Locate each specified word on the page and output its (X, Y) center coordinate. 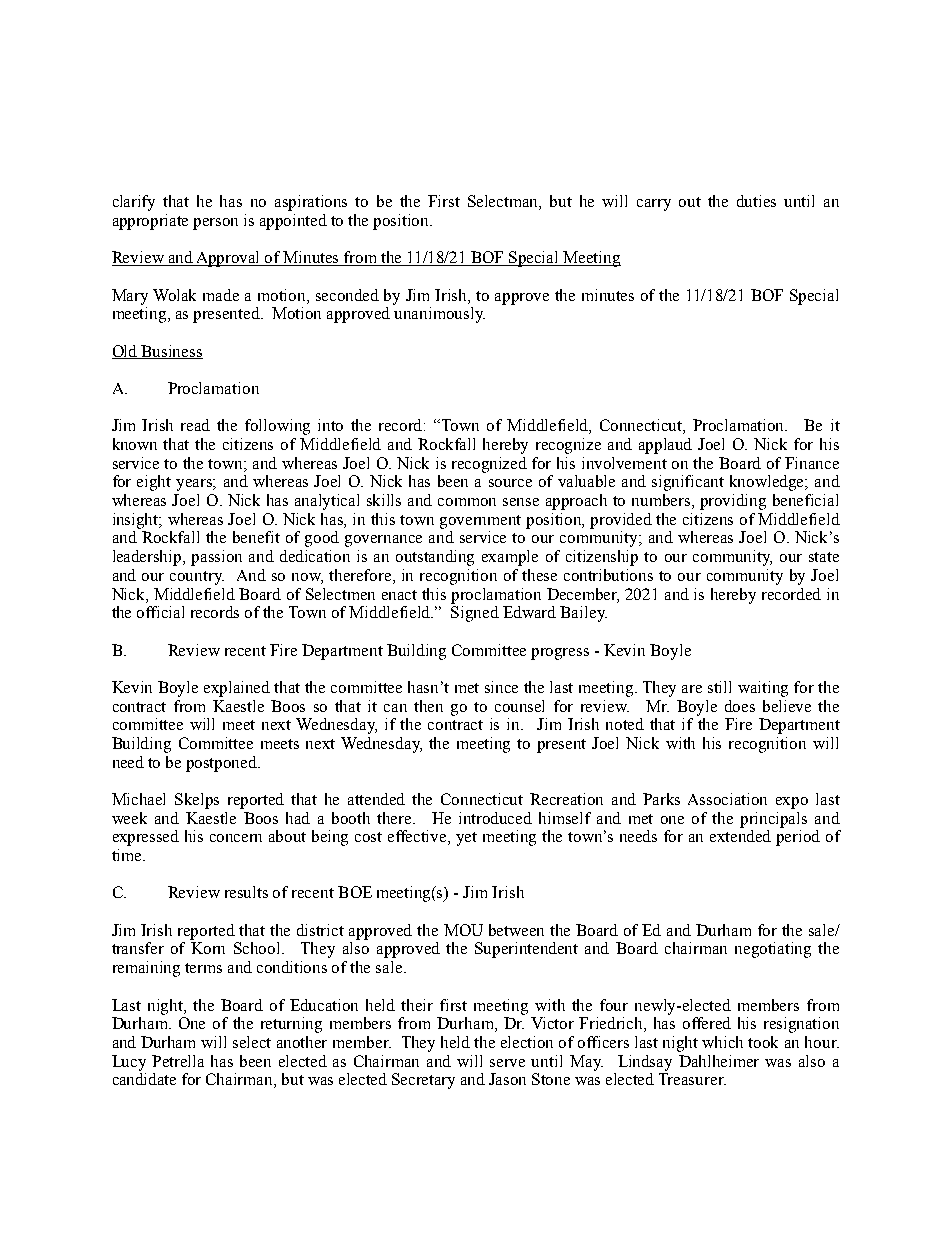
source (510, 483)
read (195, 425)
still (719, 687)
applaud (665, 446)
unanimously (439, 315)
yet (466, 839)
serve (507, 1063)
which (722, 1042)
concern (236, 838)
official (160, 612)
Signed (475, 614)
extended (740, 836)
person (215, 224)
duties (756, 201)
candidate (144, 1079)
